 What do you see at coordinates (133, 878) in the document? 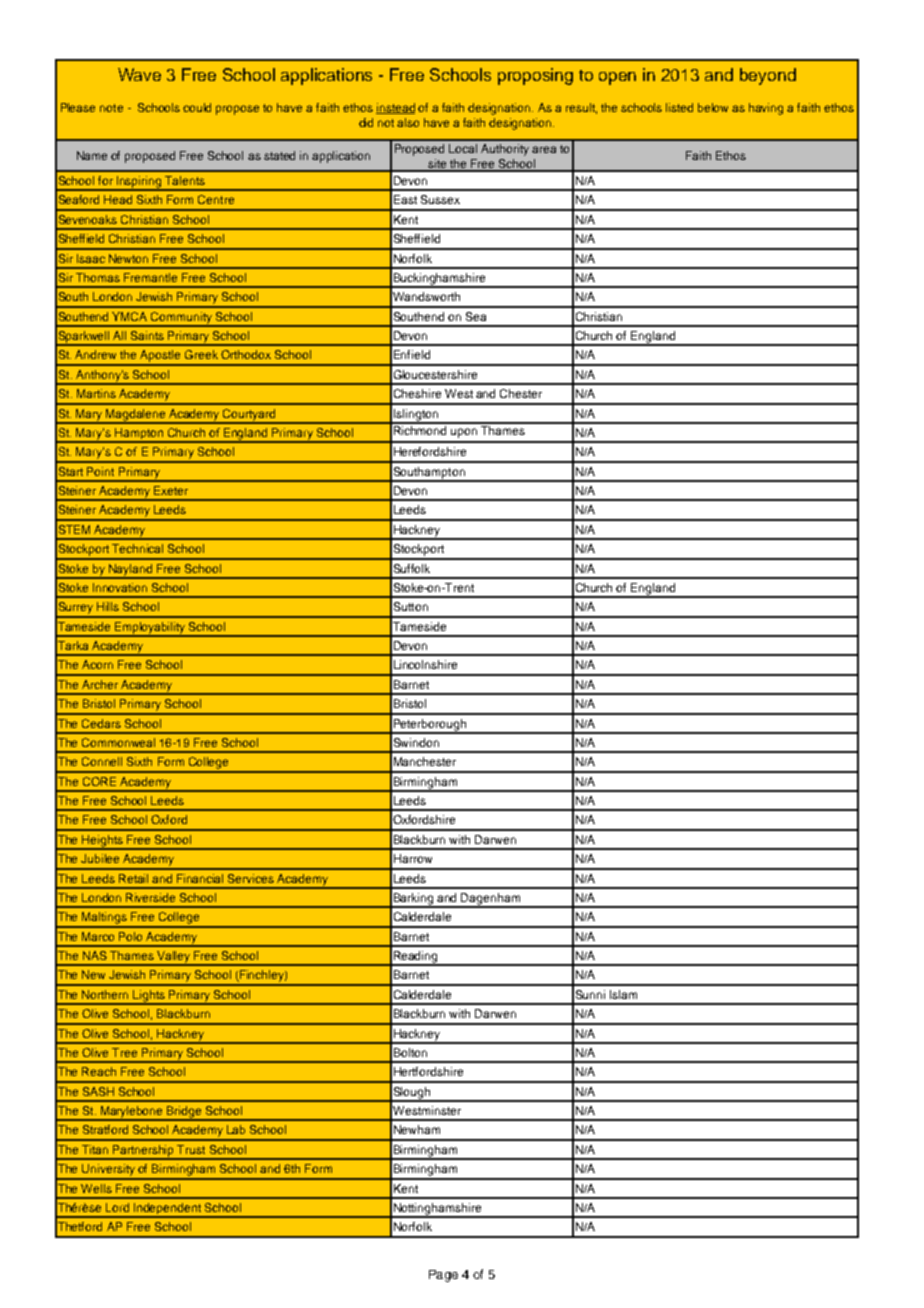
I see `Retail` at bounding box center [133, 878].
